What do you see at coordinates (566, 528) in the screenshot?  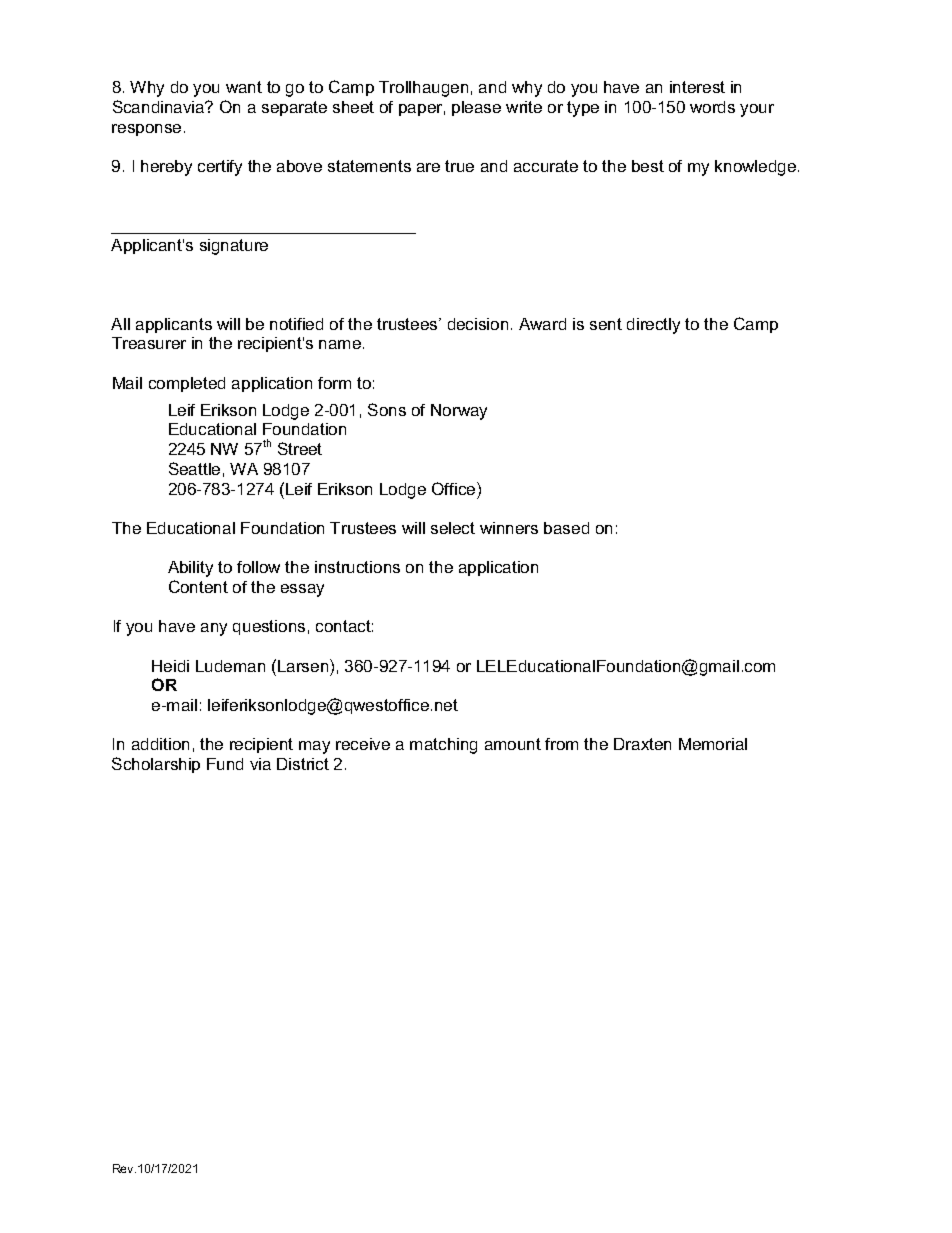 I see `based` at bounding box center [566, 528].
